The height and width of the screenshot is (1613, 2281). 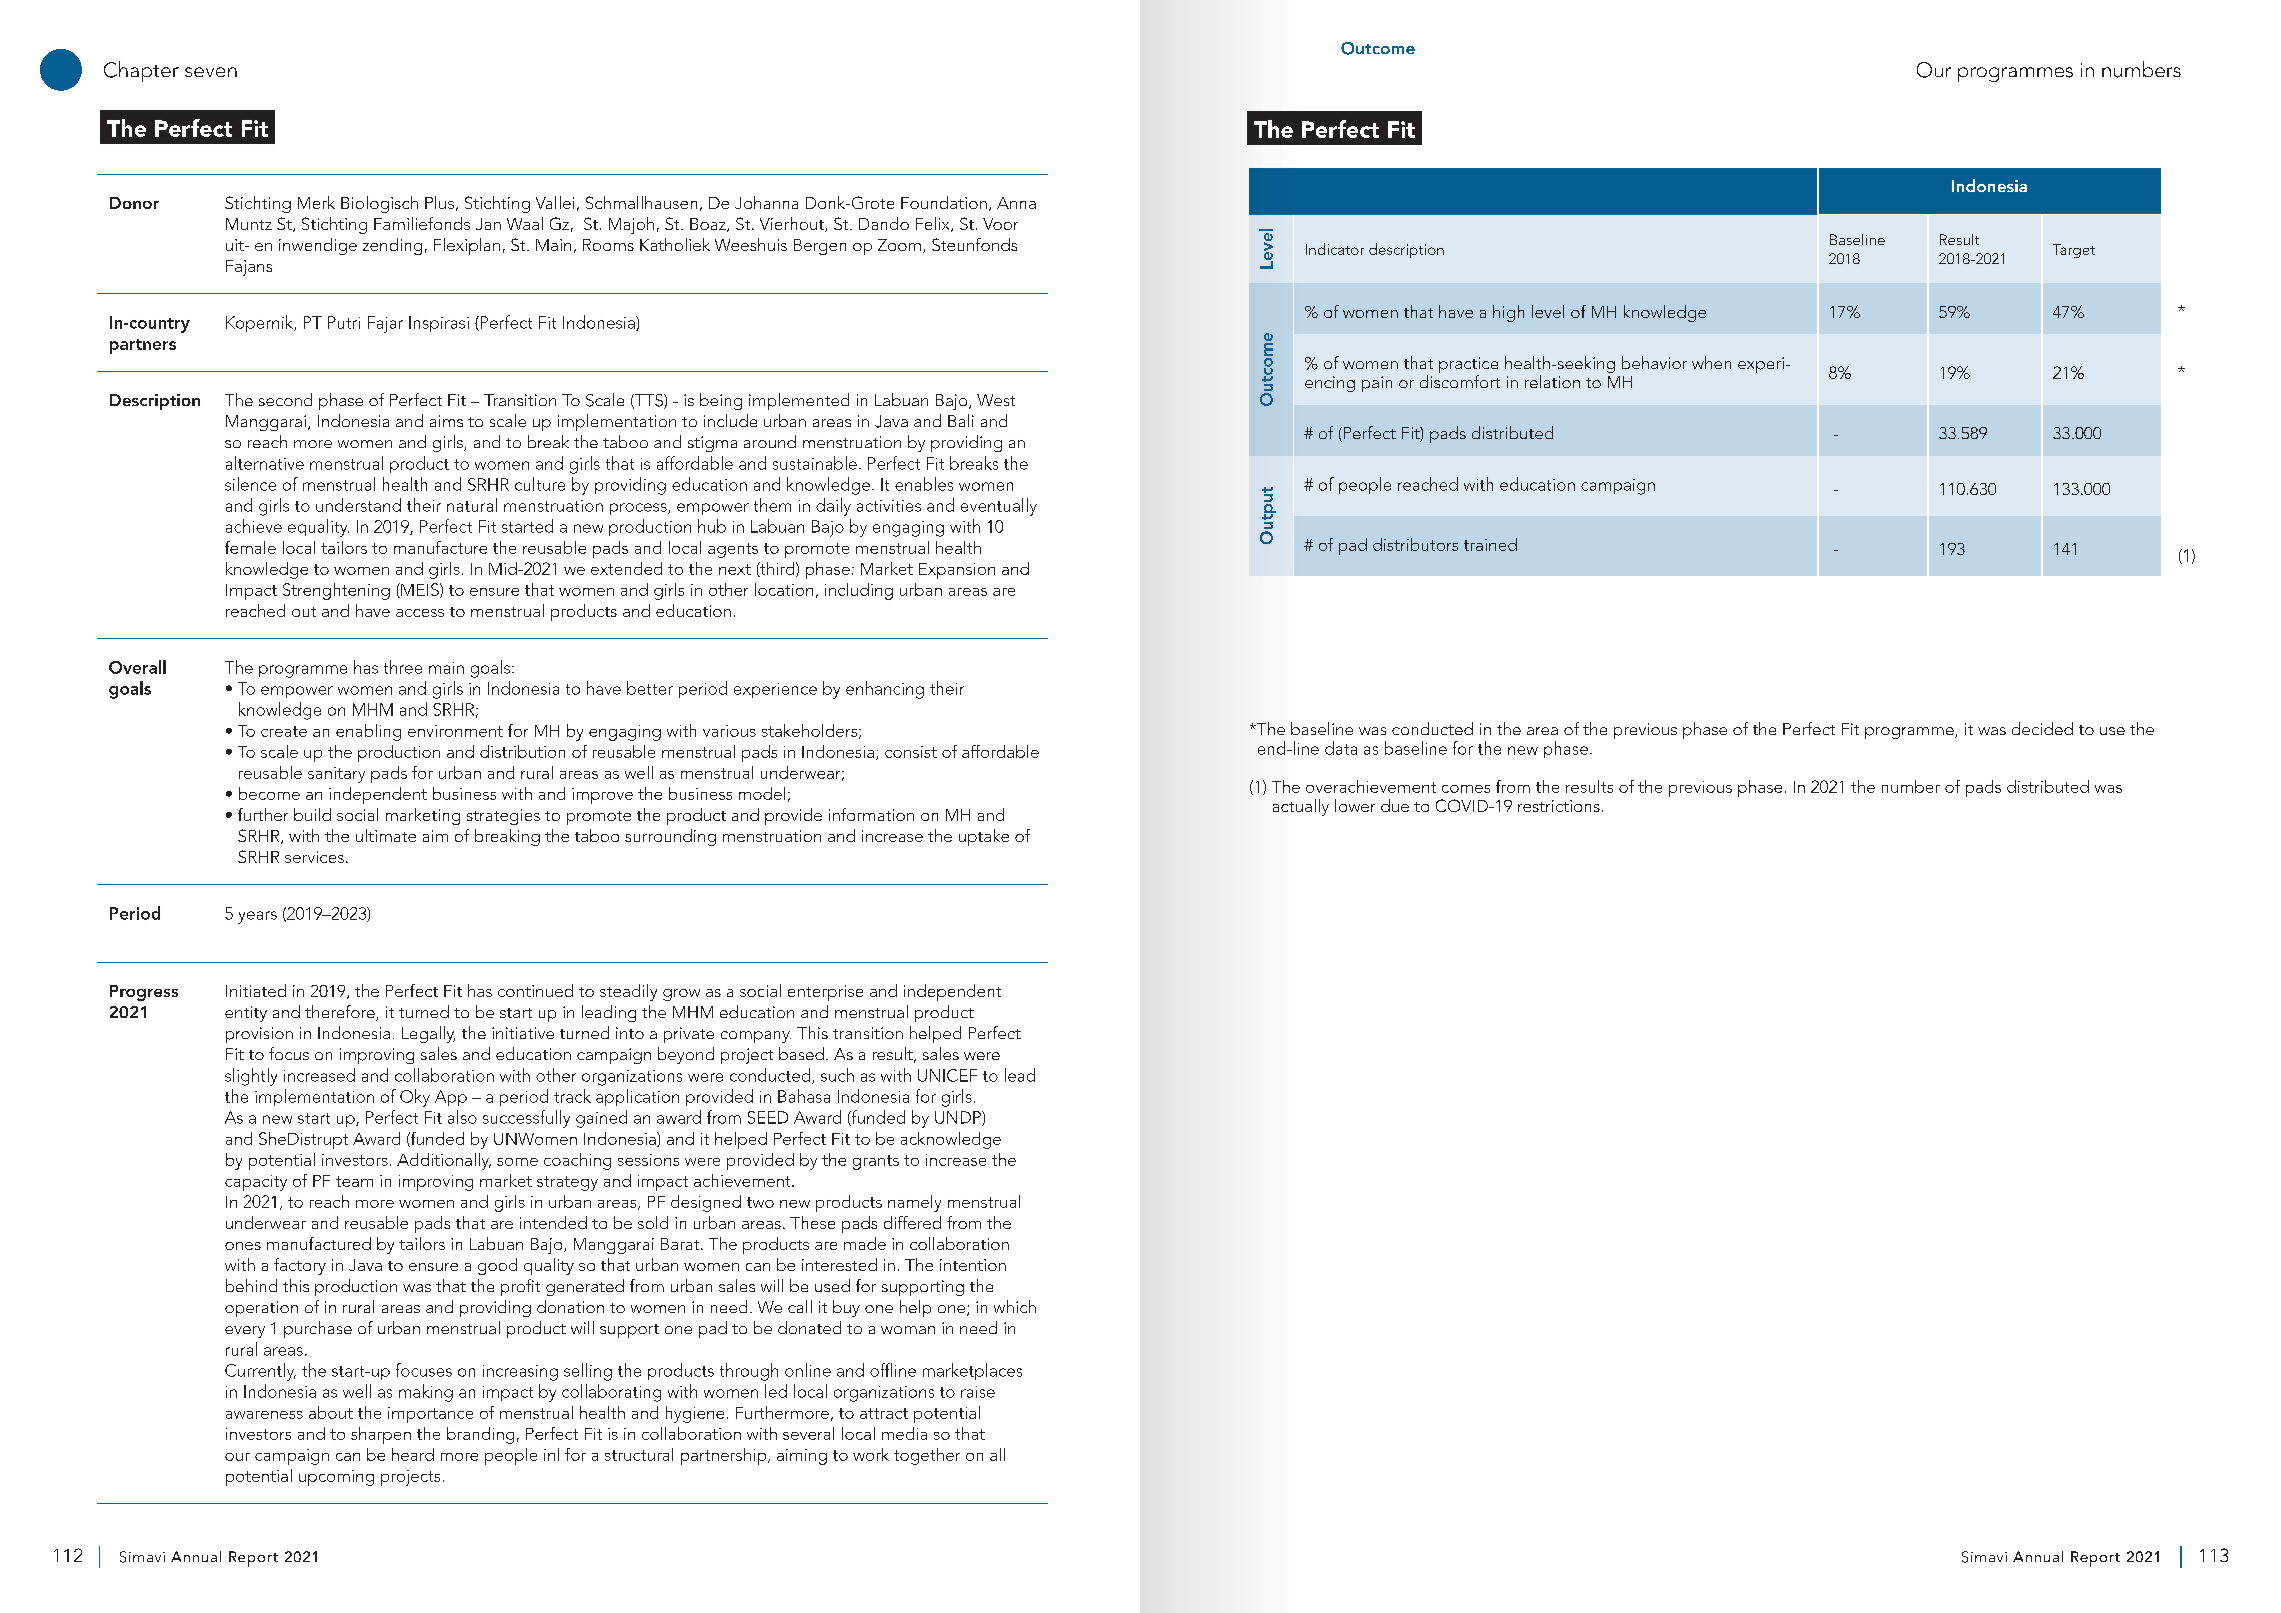 What do you see at coordinates (944, 202) in the screenshot?
I see `Foundation` at bounding box center [944, 202].
